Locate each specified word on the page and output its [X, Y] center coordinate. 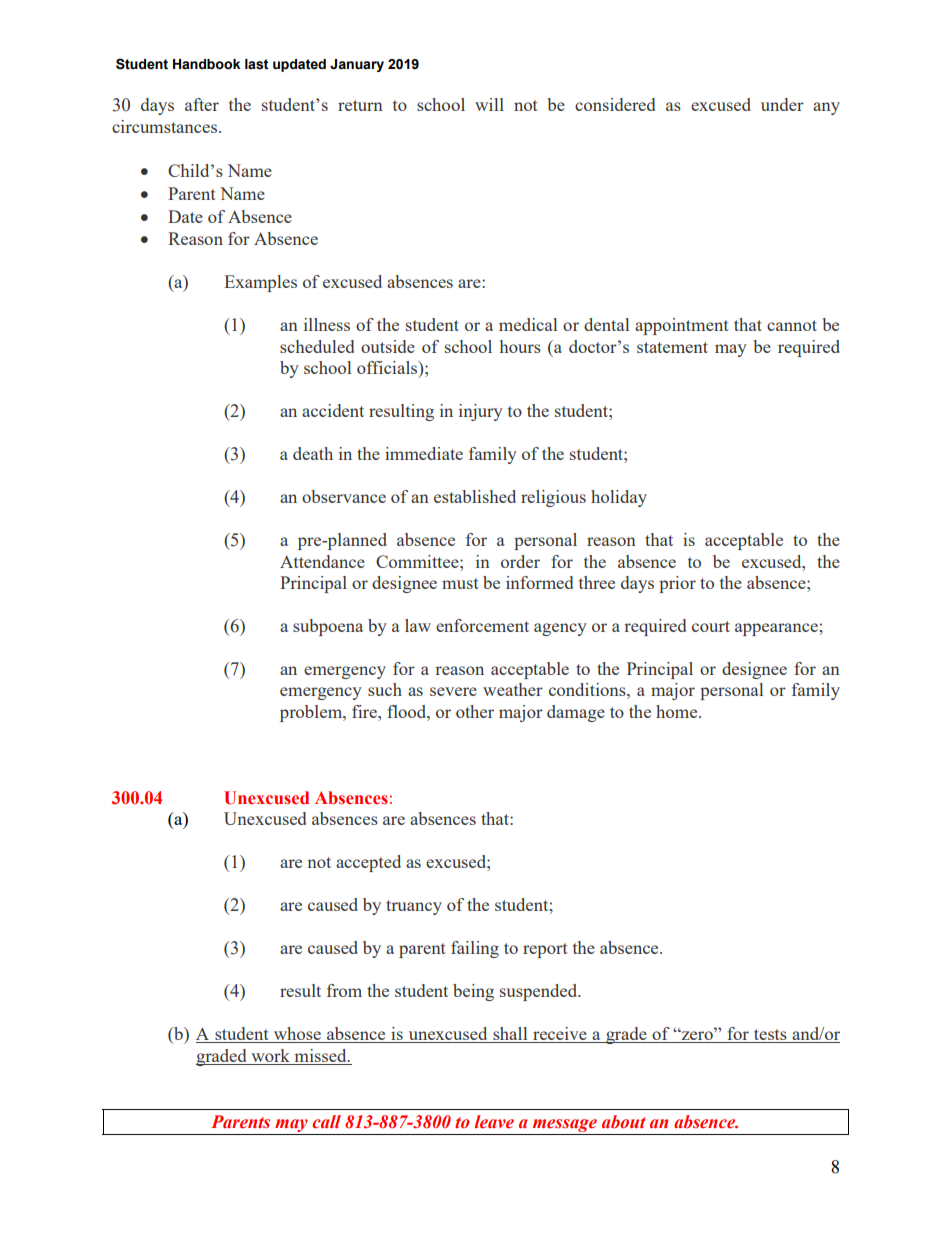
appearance [777, 629]
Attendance [322, 561]
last [257, 64]
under [782, 104]
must [460, 583]
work [270, 1055]
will [489, 104]
